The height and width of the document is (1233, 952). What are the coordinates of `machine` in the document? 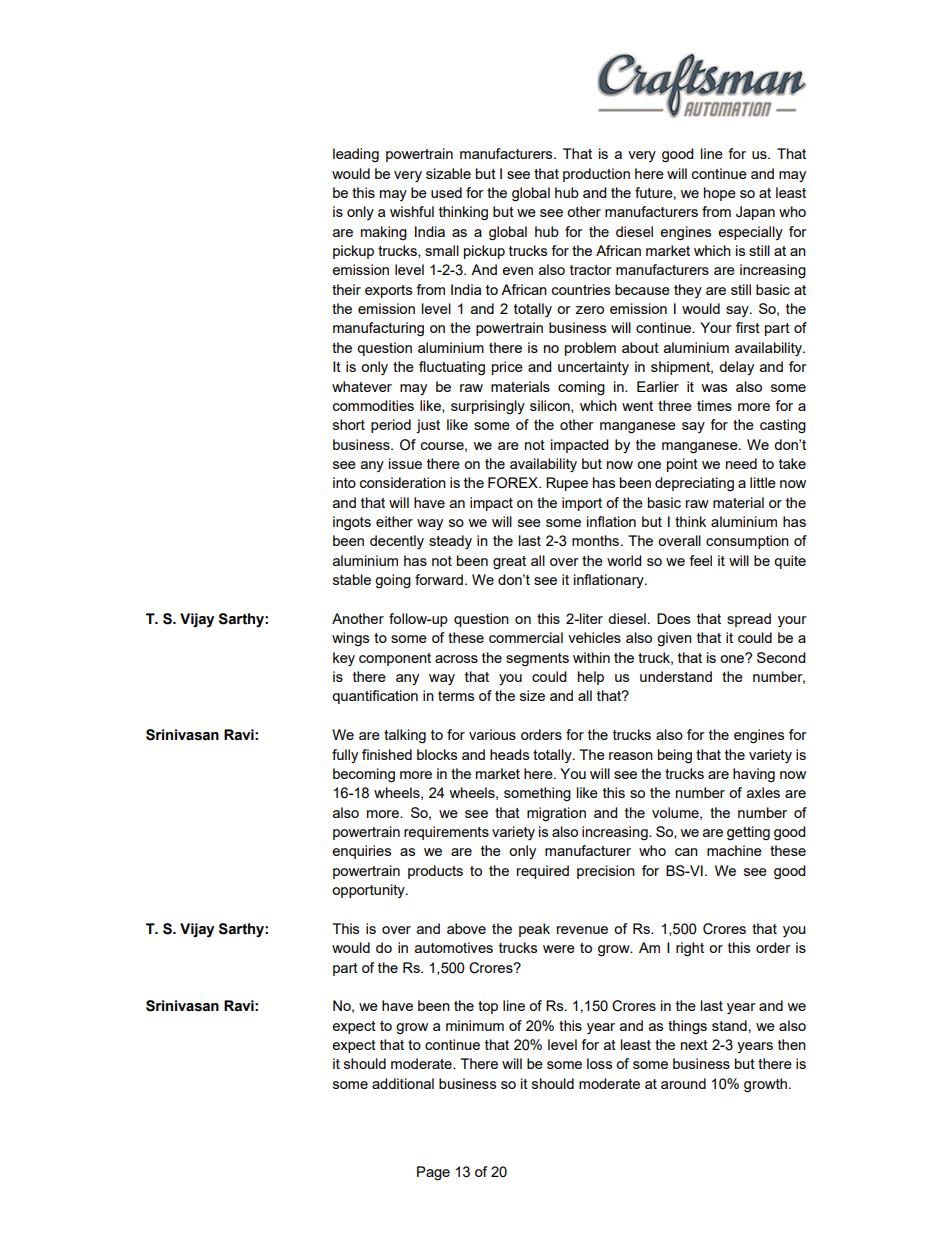 It's located at (734, 850).
